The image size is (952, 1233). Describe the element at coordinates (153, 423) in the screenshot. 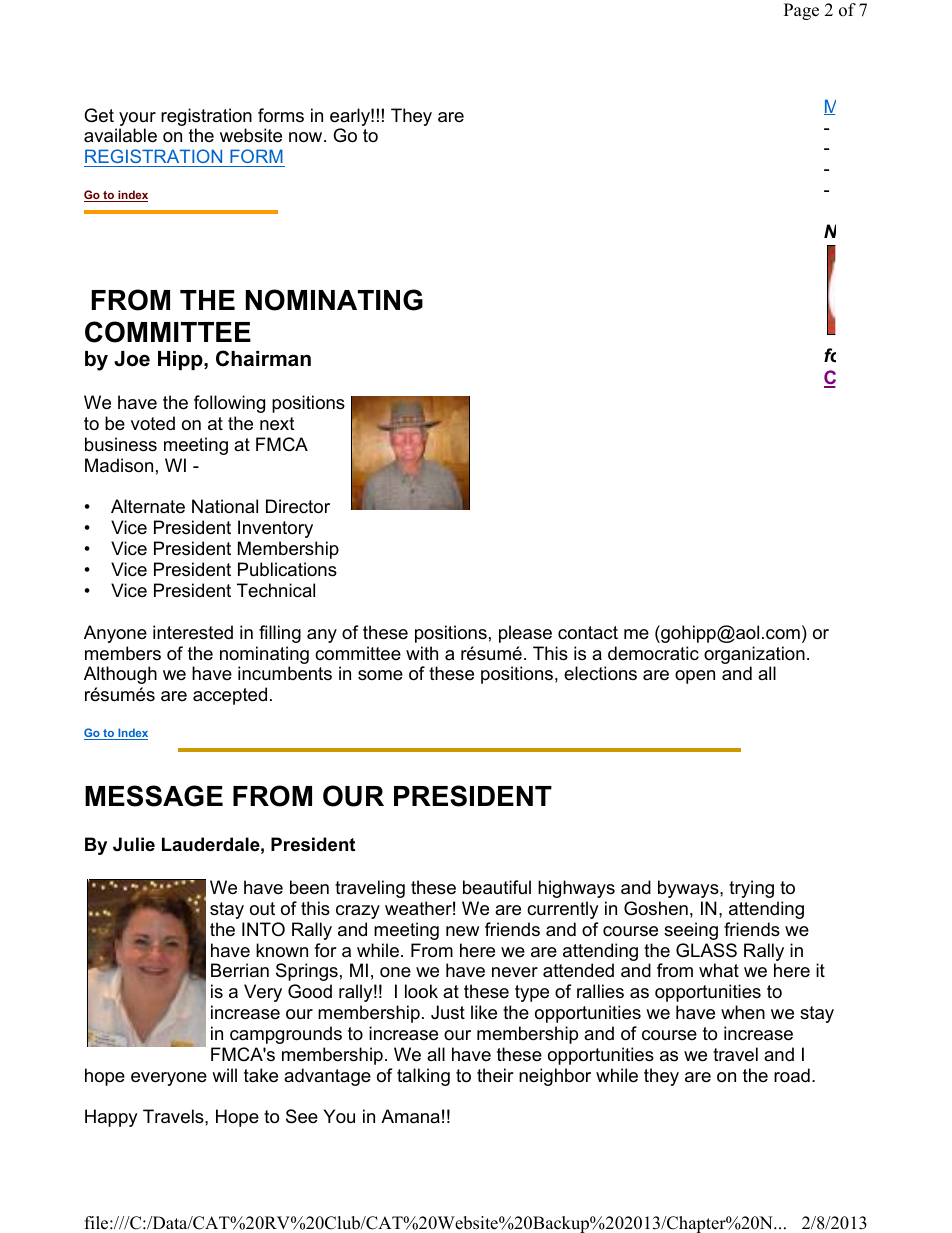

I see `voted` at that location.
